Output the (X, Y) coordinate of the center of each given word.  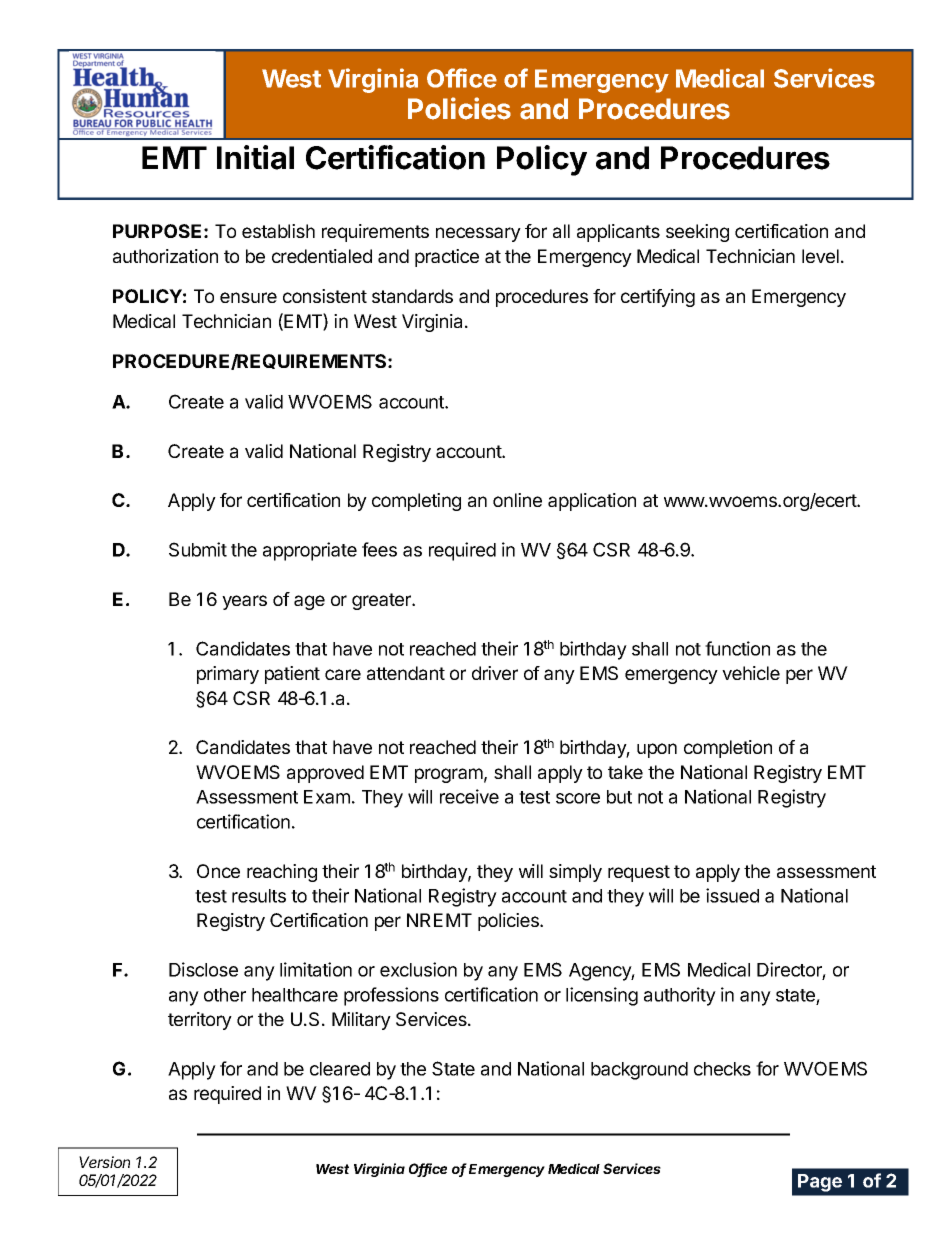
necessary (478, 234)
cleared (340, 1069)
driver (495, 673)
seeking (697, 233)
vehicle (751, 673)
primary (228, 675)
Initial (255, 157)
